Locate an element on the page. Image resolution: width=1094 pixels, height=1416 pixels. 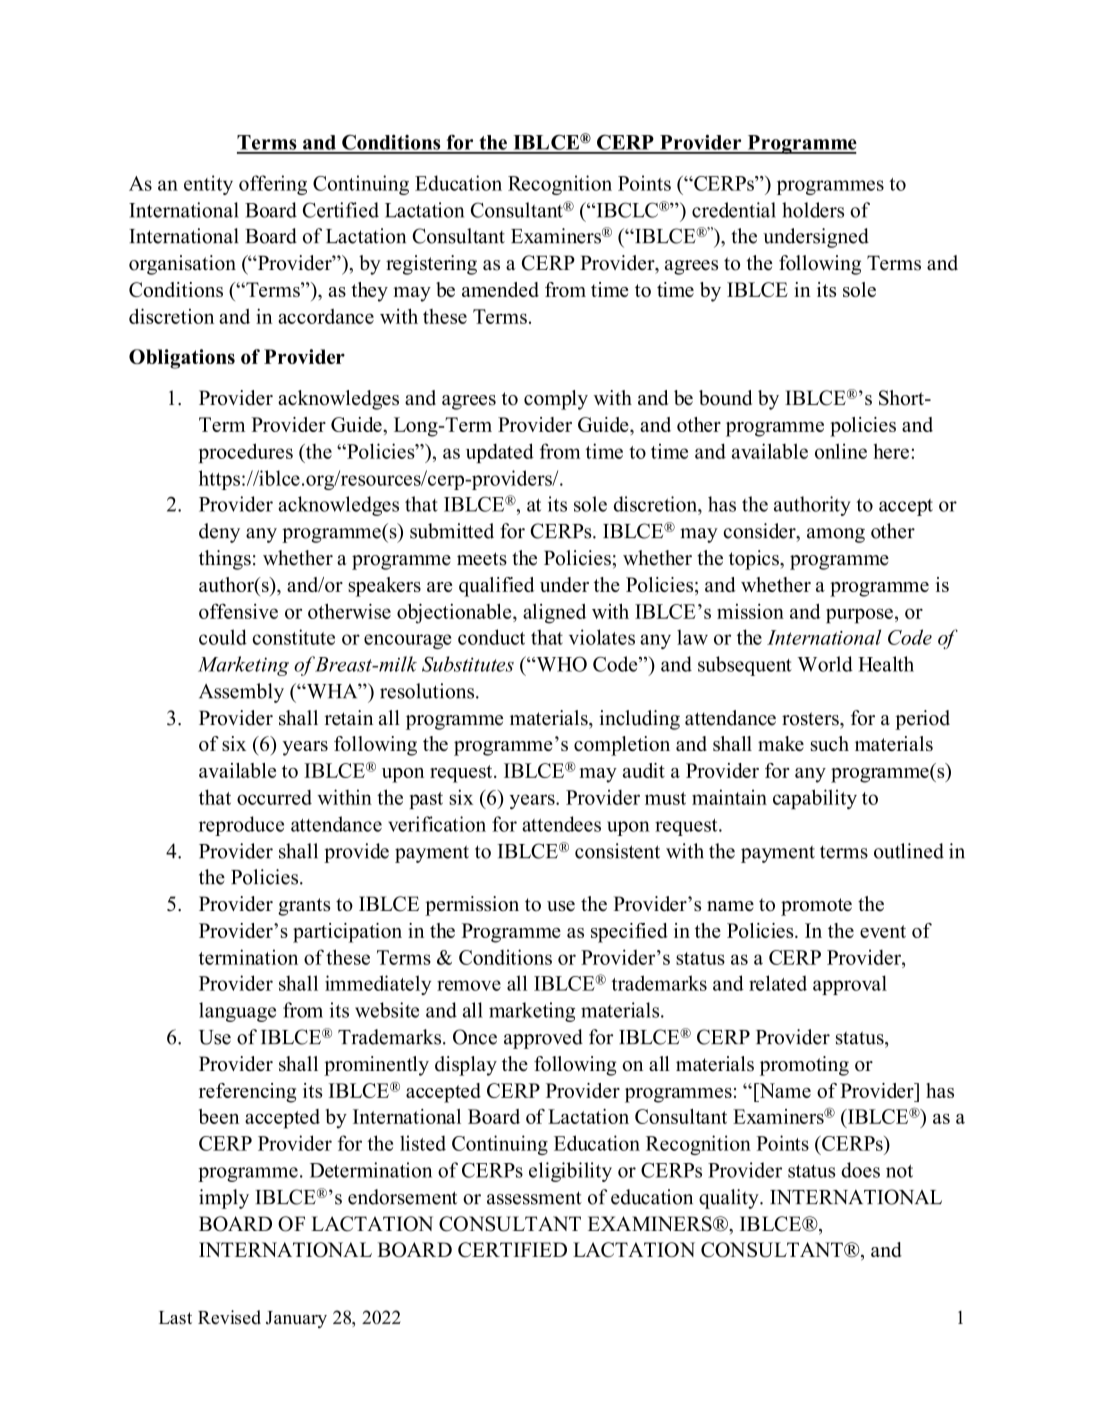
amended is located at coordinates (500, 289).
